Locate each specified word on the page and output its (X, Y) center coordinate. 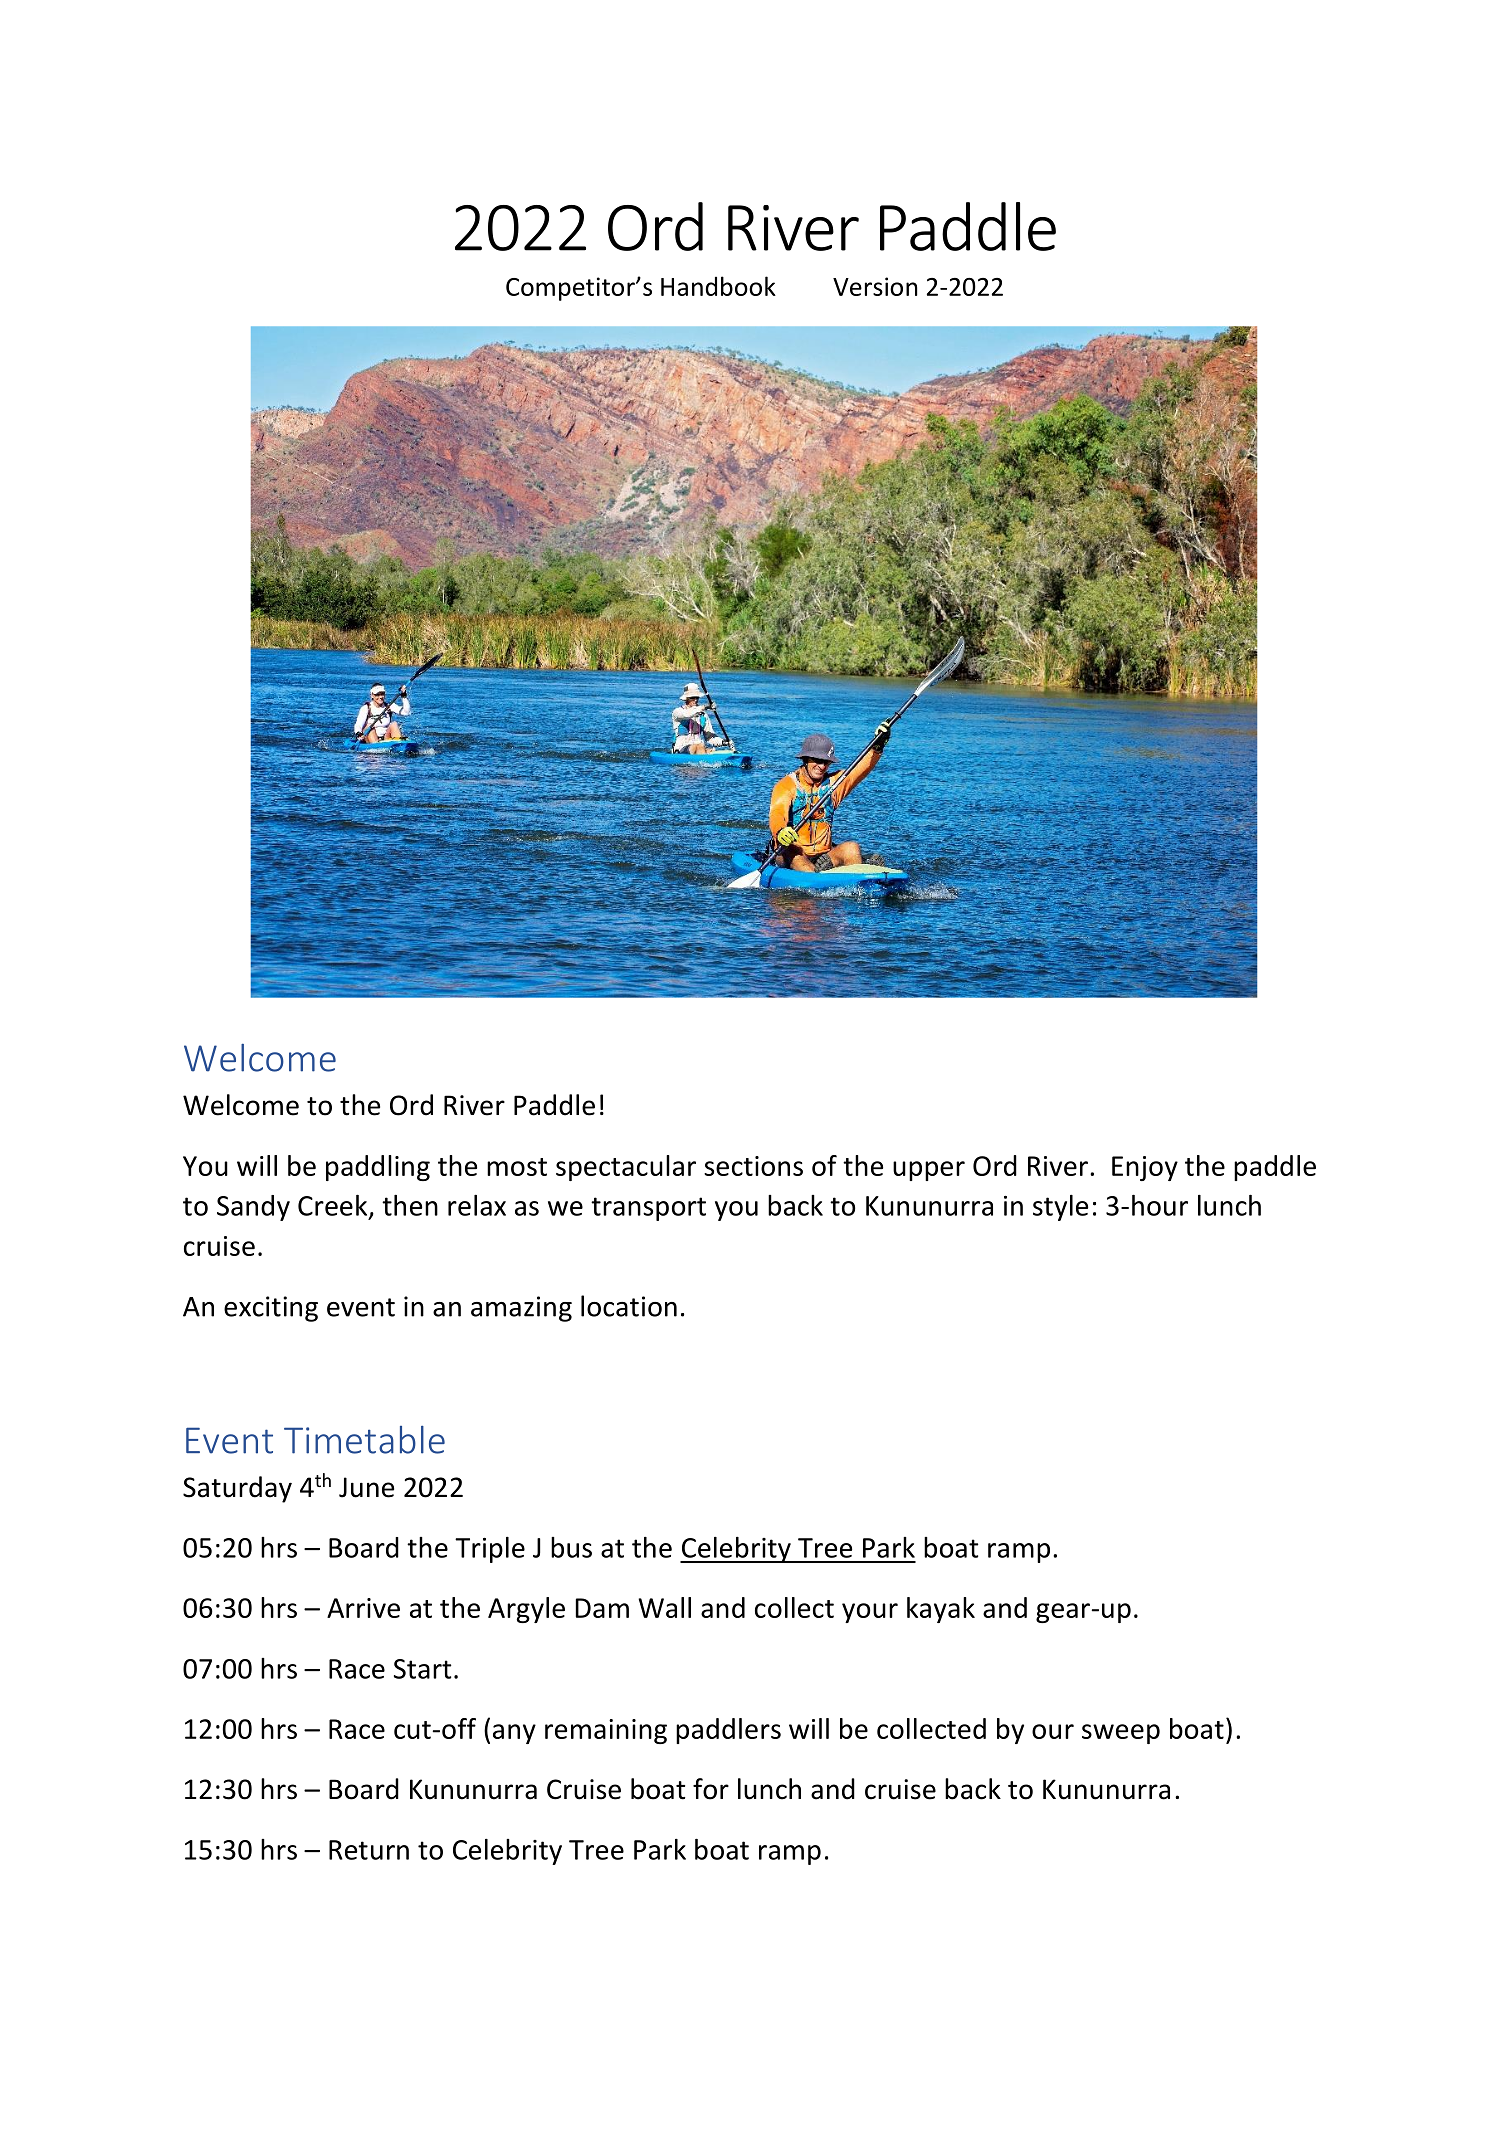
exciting (271, 1309)
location (629, 1306)
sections (753, 1166)
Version (875, 286)
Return (369, 1850)
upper (929, 1171)
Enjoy (1145, 1168)
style (1060, 1208)
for (711, 1789)
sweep (1121, 1734)
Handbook (718, 286)
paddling (378, 1168)
